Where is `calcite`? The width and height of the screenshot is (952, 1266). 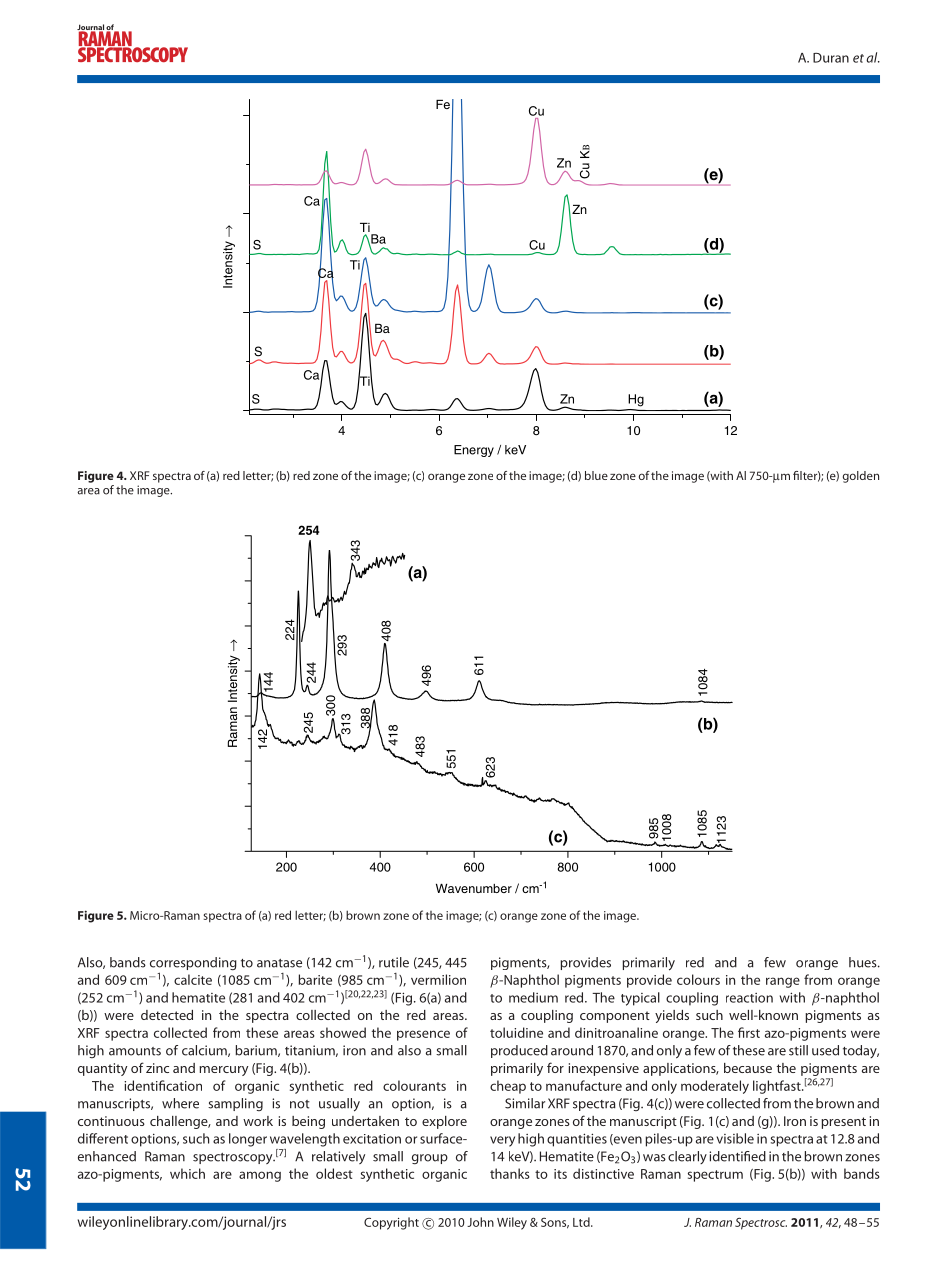
calcite is located at coordinates (193, 979).
